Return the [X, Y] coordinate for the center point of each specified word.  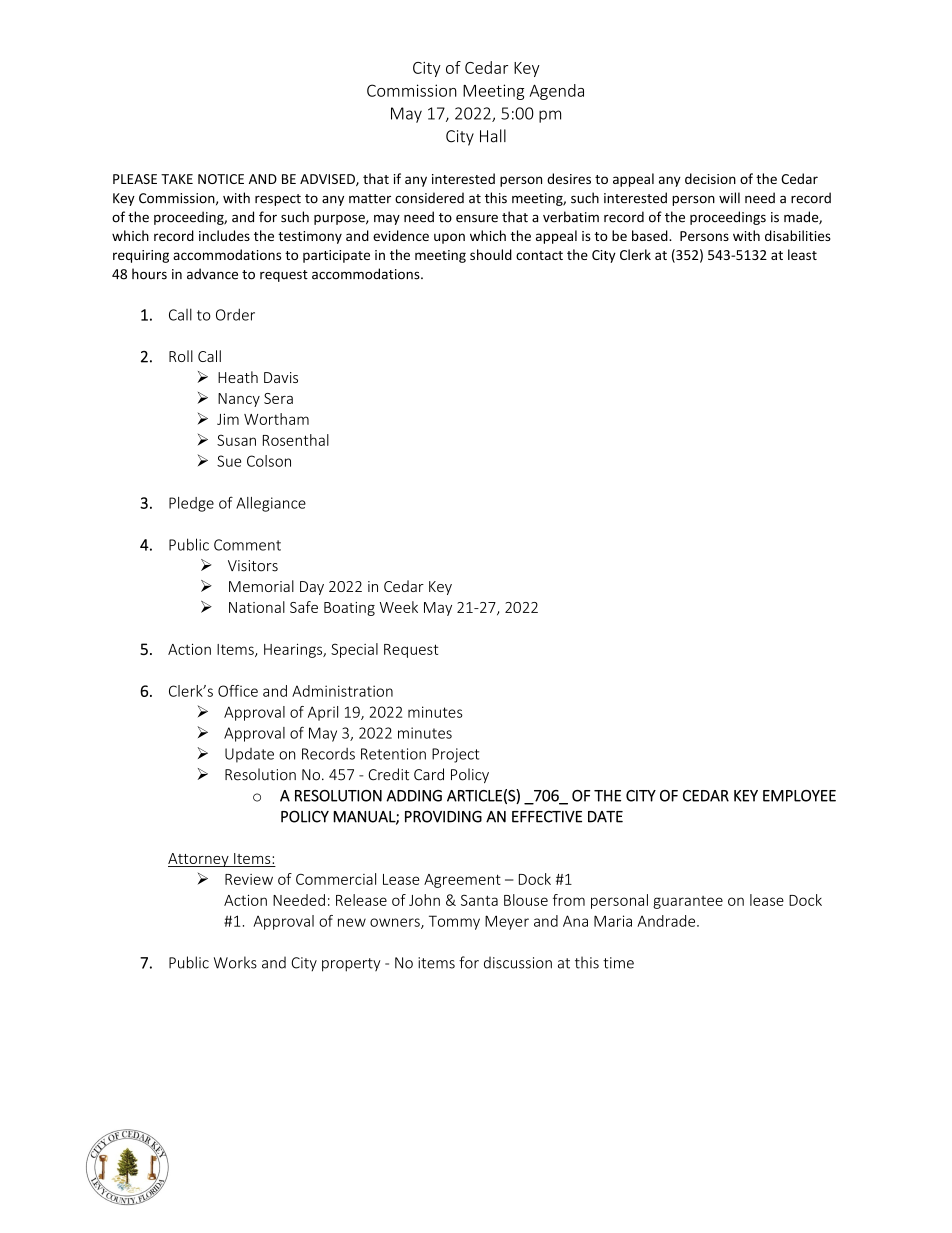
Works [235, 962]
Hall [493, 136]
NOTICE [221, 179]
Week [399, 607]
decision [710, 178]
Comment [247, 545]
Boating [349, 609]
